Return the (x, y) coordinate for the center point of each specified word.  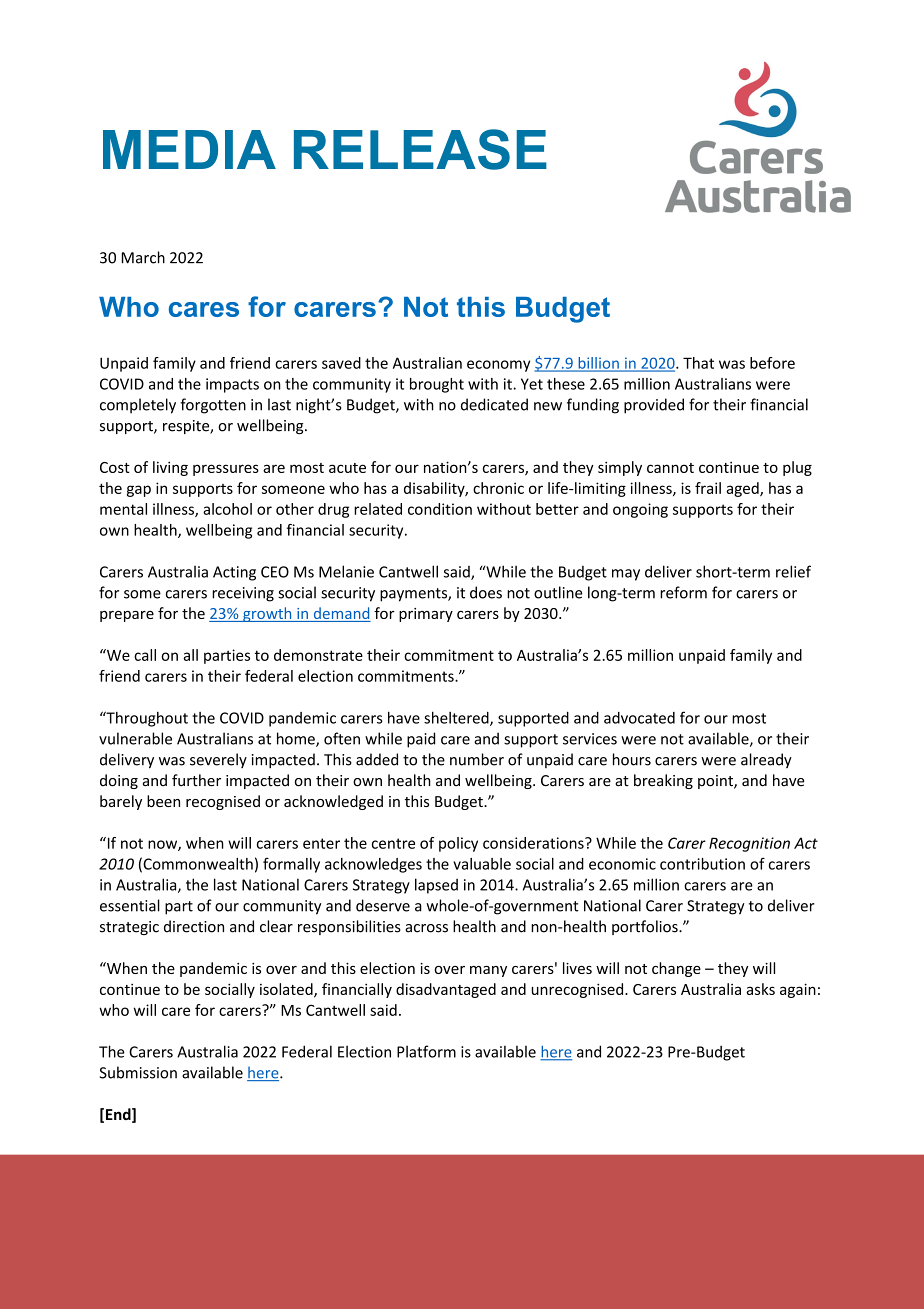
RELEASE (420, 149)
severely (218, 760)
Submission (138, 1072)
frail (708, 488)
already (766, 760)
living (170, 468)
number (477, 759)
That (698, 363)
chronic (498, 488)
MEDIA (189, 149)
